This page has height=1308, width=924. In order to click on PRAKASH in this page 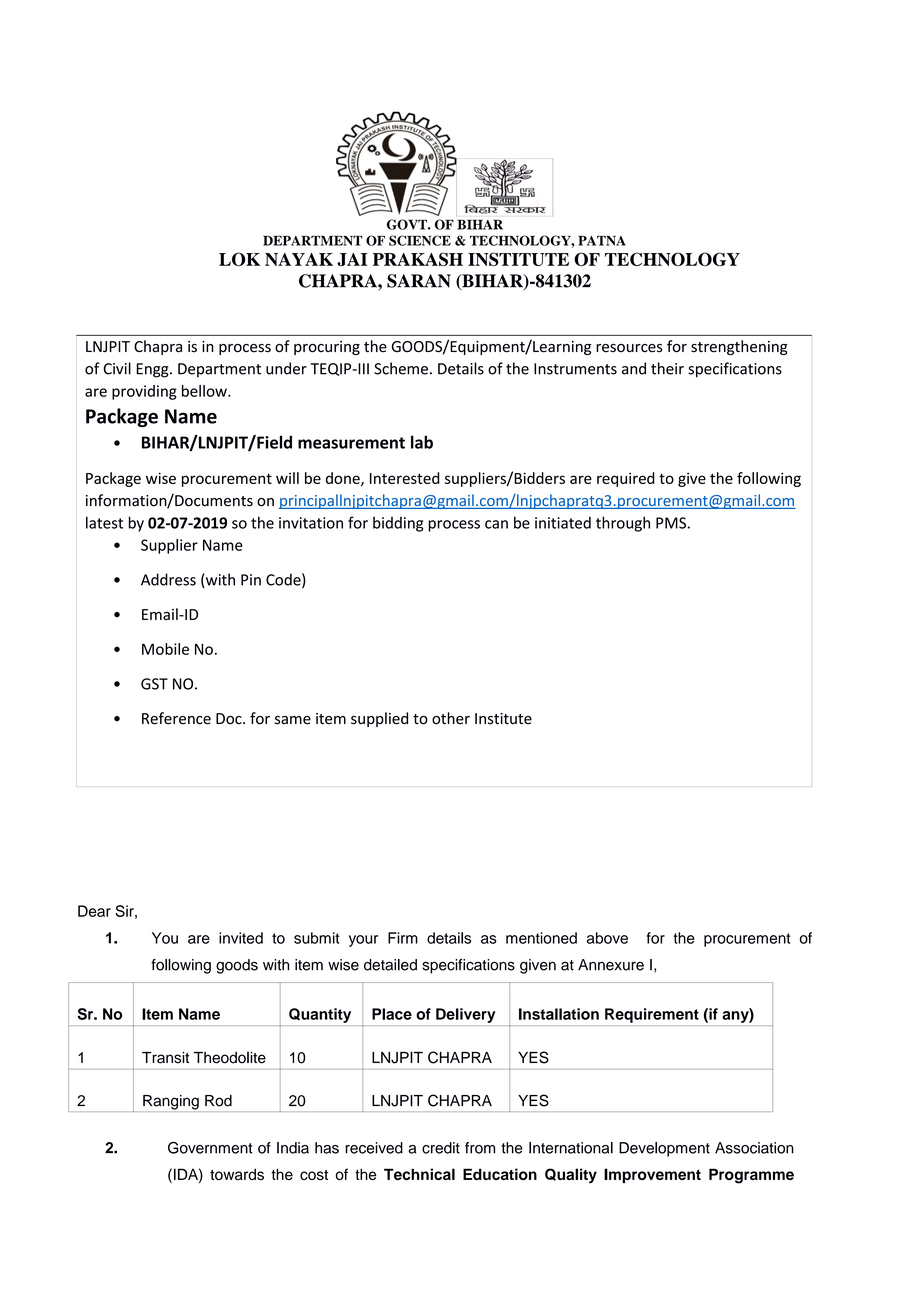, I will do `click(418, 259)`.
